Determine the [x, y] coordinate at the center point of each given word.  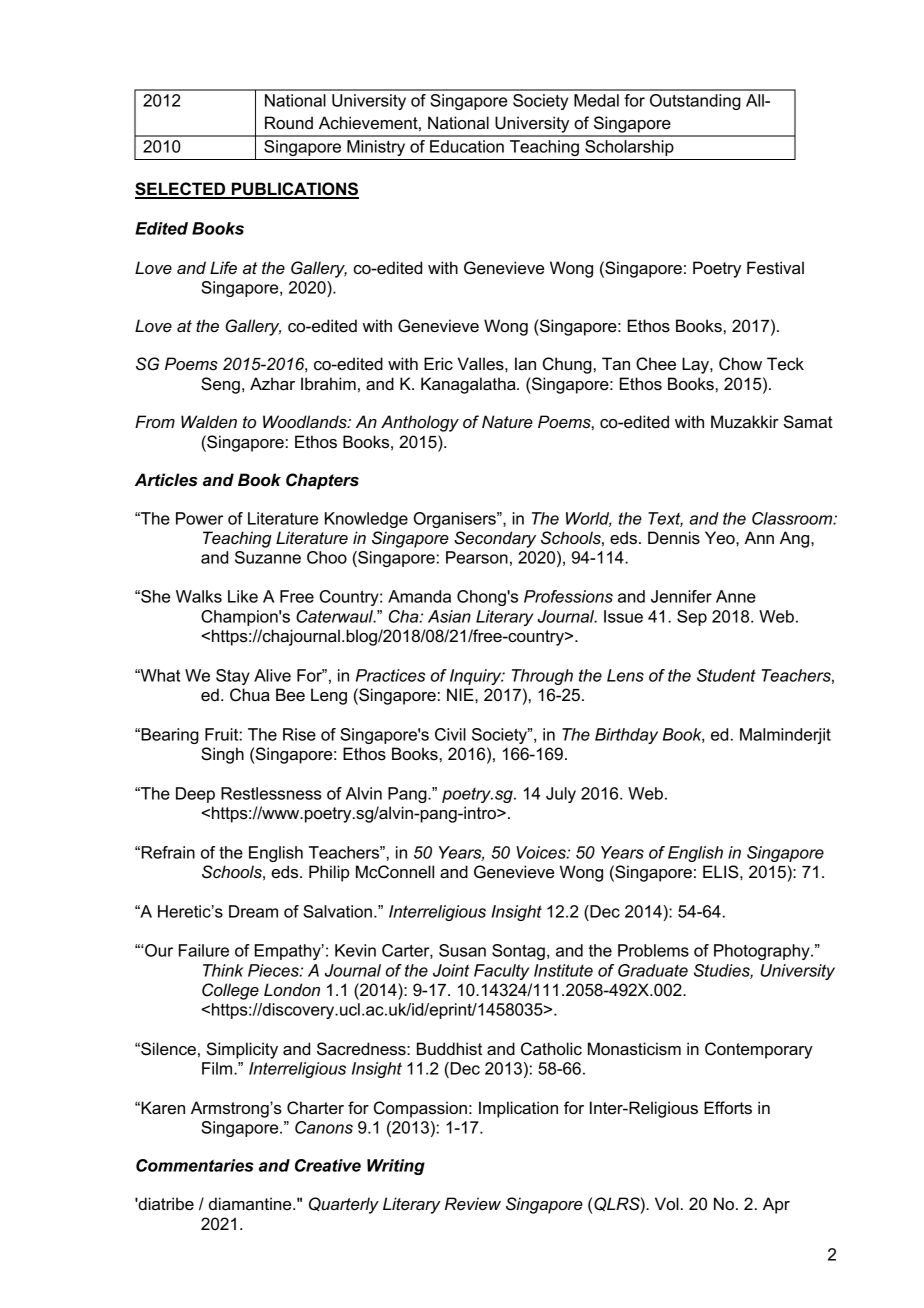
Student [726, 675]
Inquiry [477, 677]
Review [473, 1204]
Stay [233, 677]
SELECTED [181, 190]
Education [467, 146]
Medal [596, 100]
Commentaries [195, 1165]
